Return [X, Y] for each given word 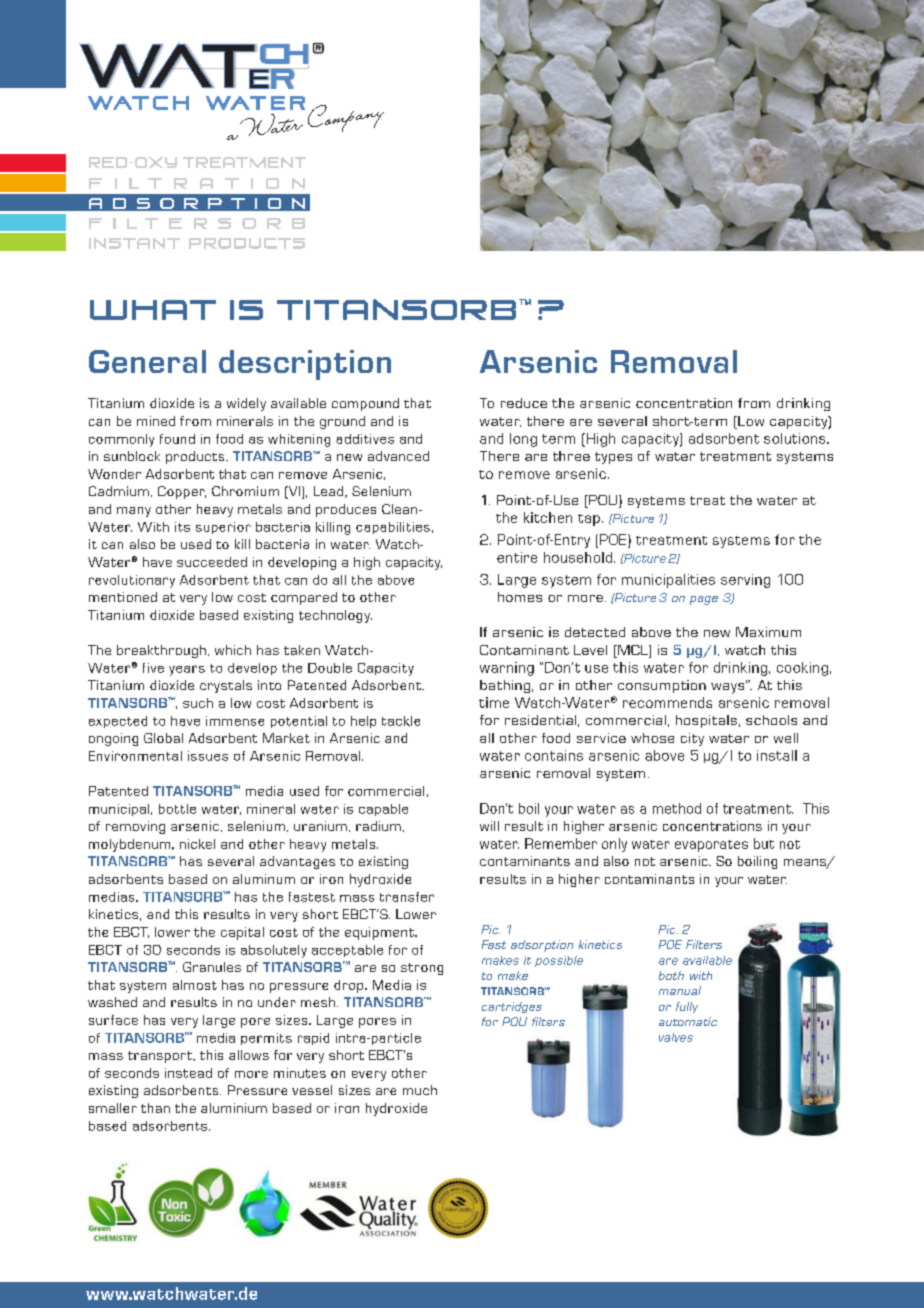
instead [188, 1073]
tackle [401, 721]
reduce [524, 403]
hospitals [706, 721]
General [147, 361]
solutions [796, 438]
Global [163, 738]
